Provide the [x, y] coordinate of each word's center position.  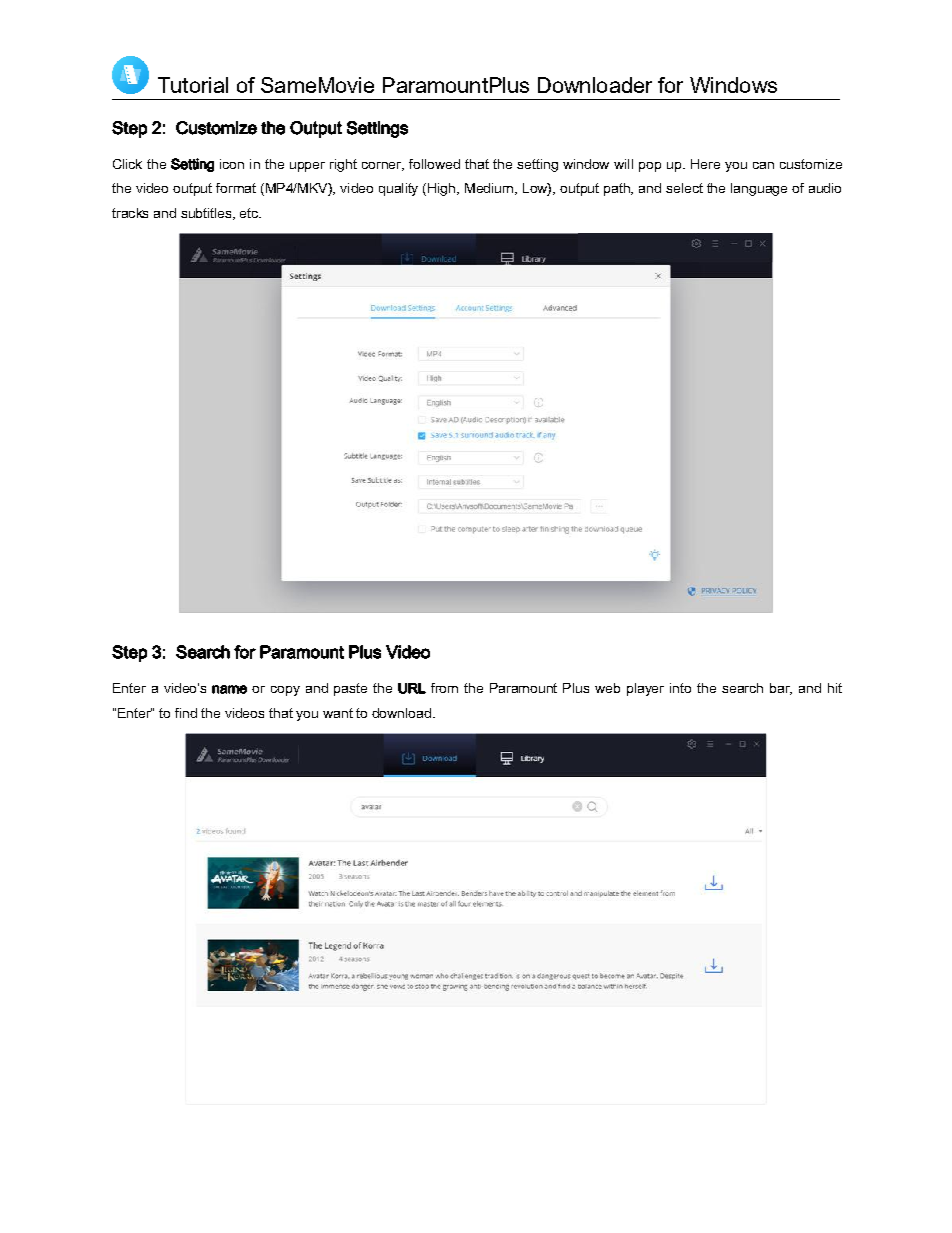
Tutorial [193, 85]
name [229, 689]
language [759, 189]
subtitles [207, 214]
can [763, 165]
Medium [490, 189]
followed [434, 164]
